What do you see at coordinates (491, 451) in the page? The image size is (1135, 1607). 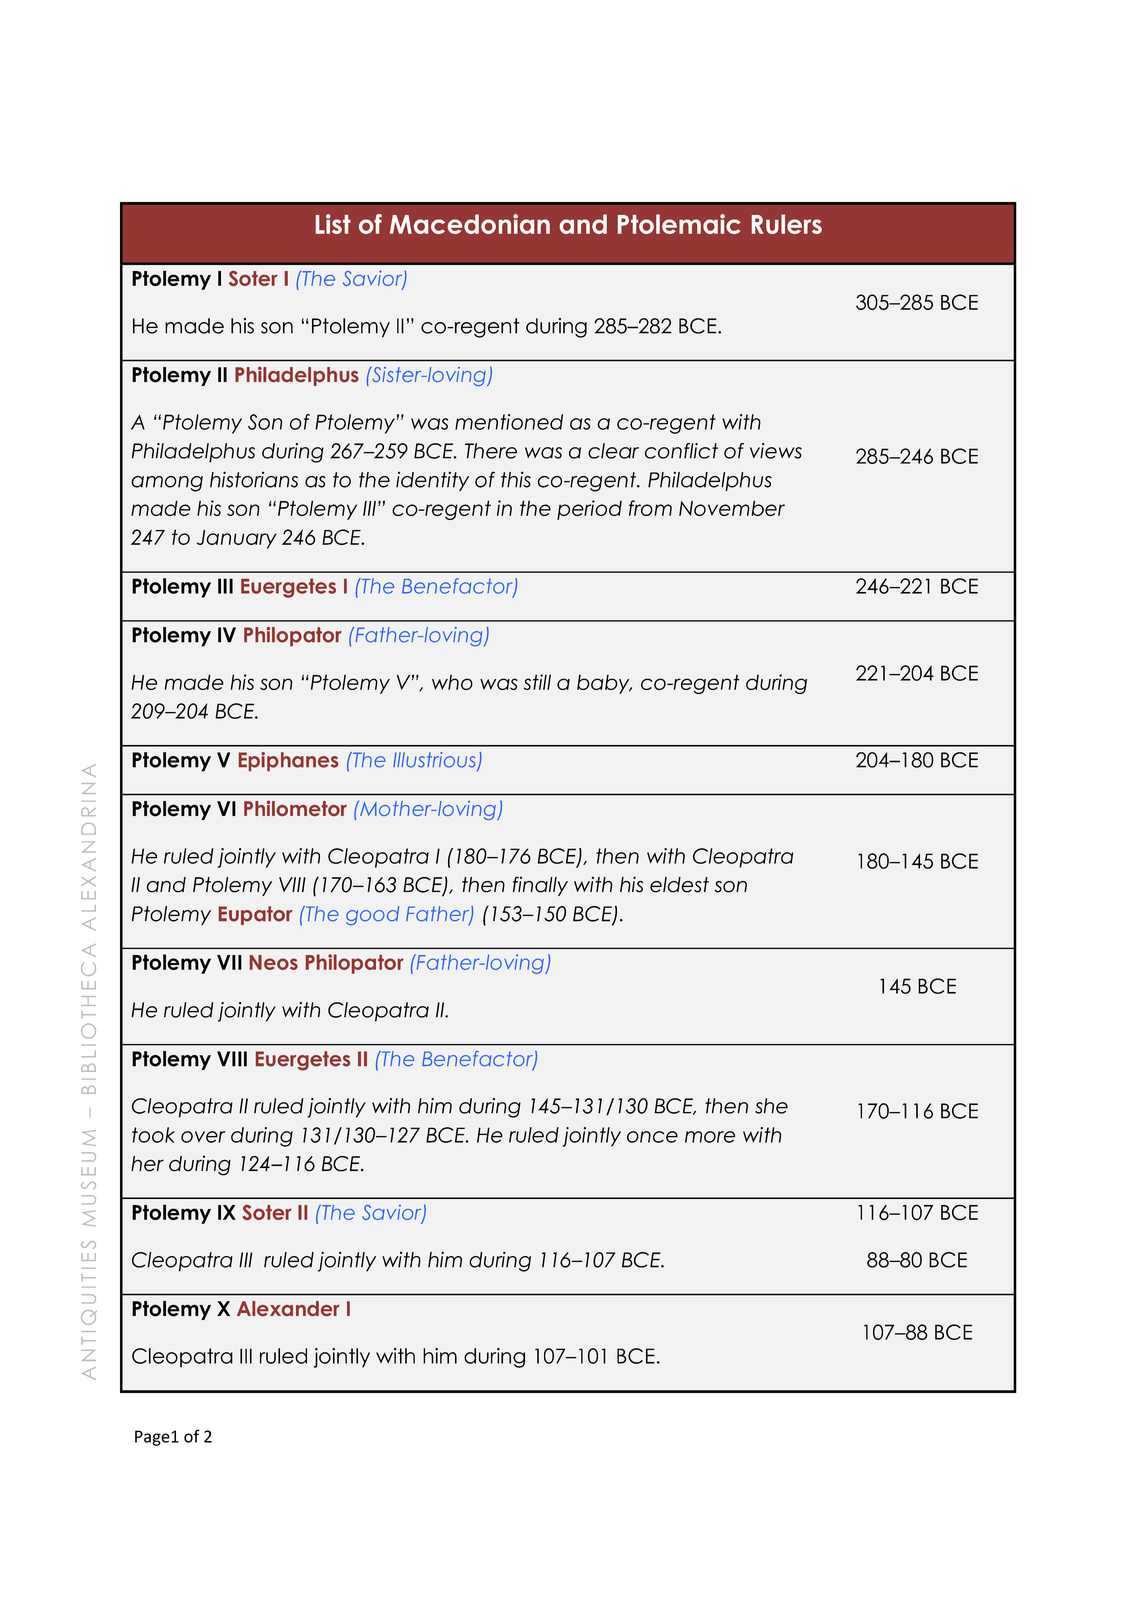 I see `There` at bounding box center [491, 451].
